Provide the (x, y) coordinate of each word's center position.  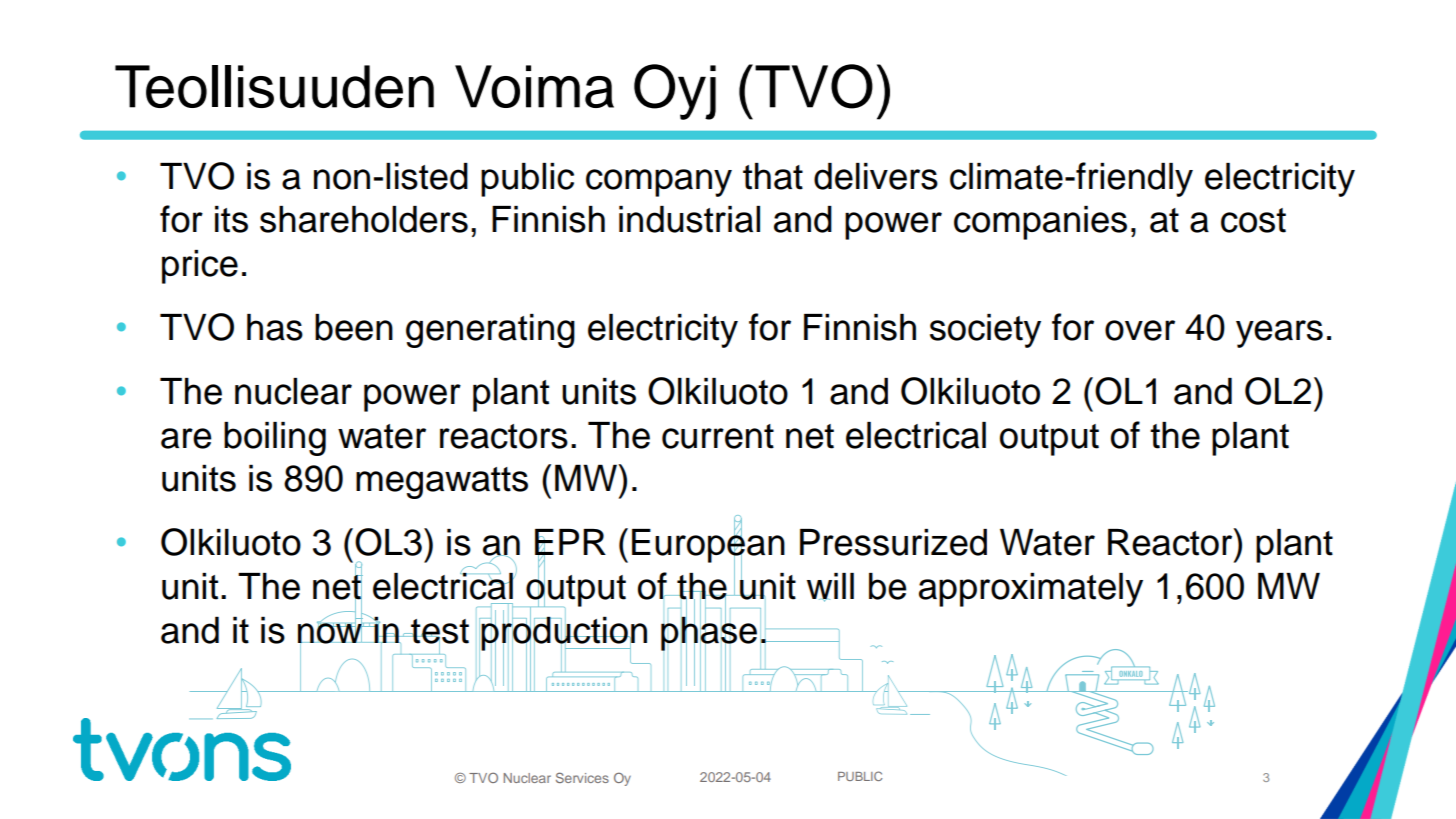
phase (709, 633)
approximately (1031, 590)
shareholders (364, 219)
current (718, 436)
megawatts (442, 483)
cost (1253, 220)
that (773, 176)
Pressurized (893, 542)
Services (582, 777)
